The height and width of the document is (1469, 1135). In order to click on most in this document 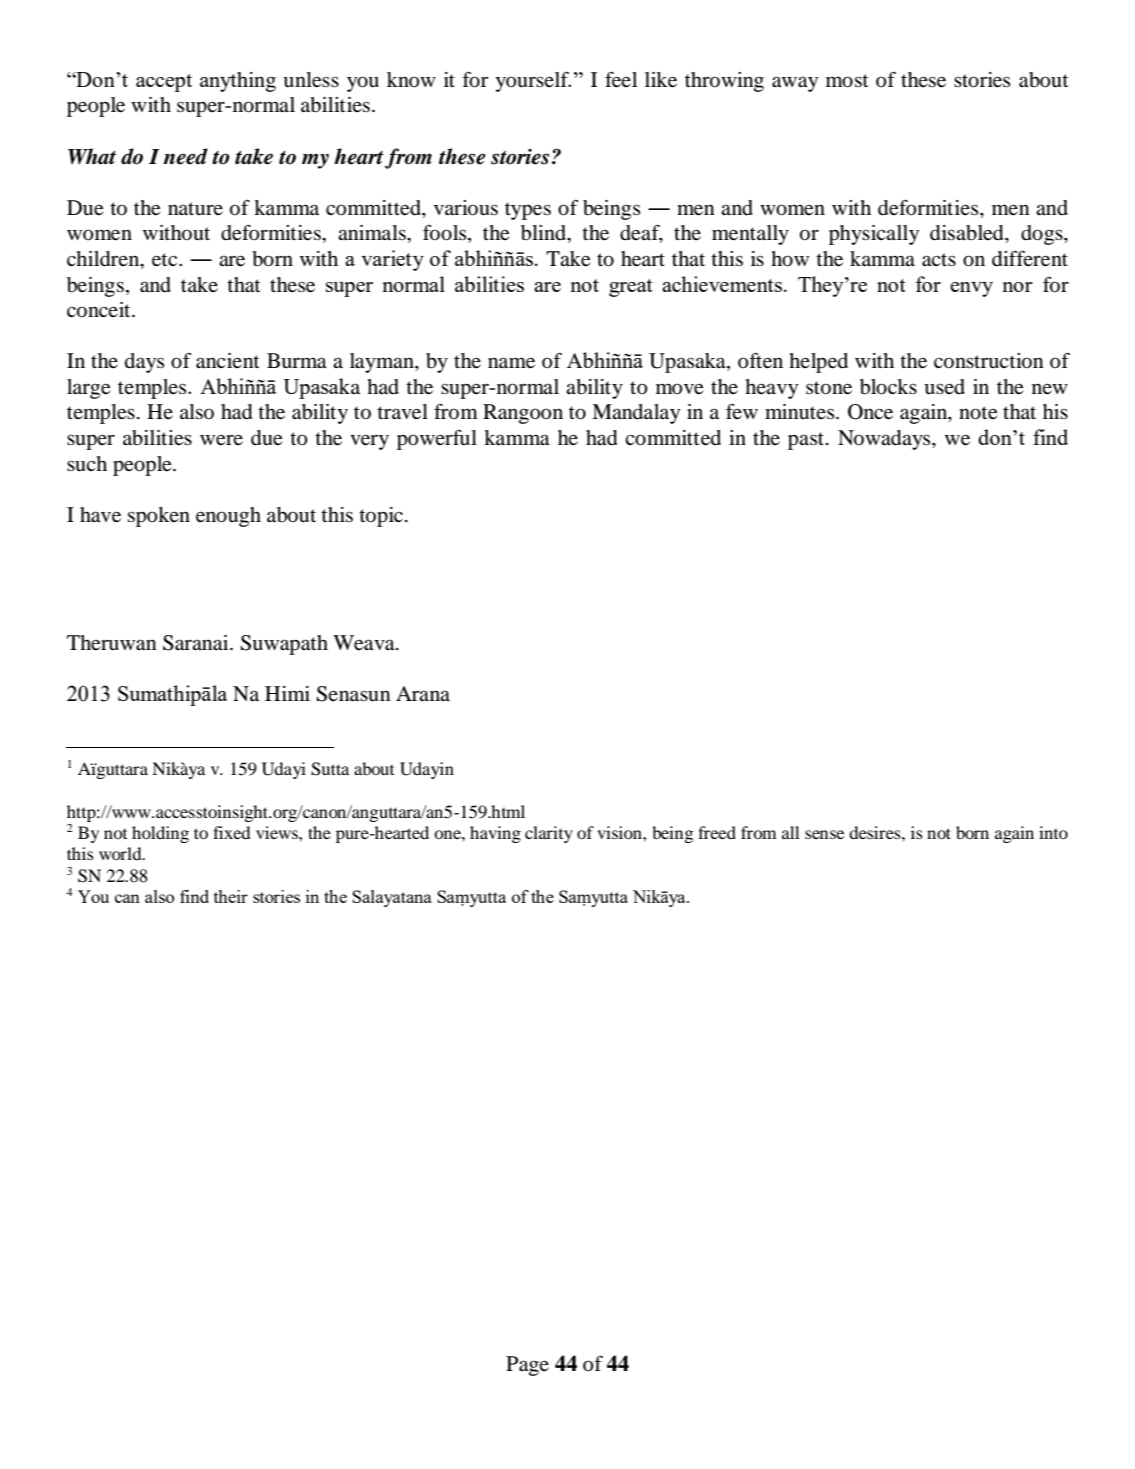, I will do `click(847, 81)`.
